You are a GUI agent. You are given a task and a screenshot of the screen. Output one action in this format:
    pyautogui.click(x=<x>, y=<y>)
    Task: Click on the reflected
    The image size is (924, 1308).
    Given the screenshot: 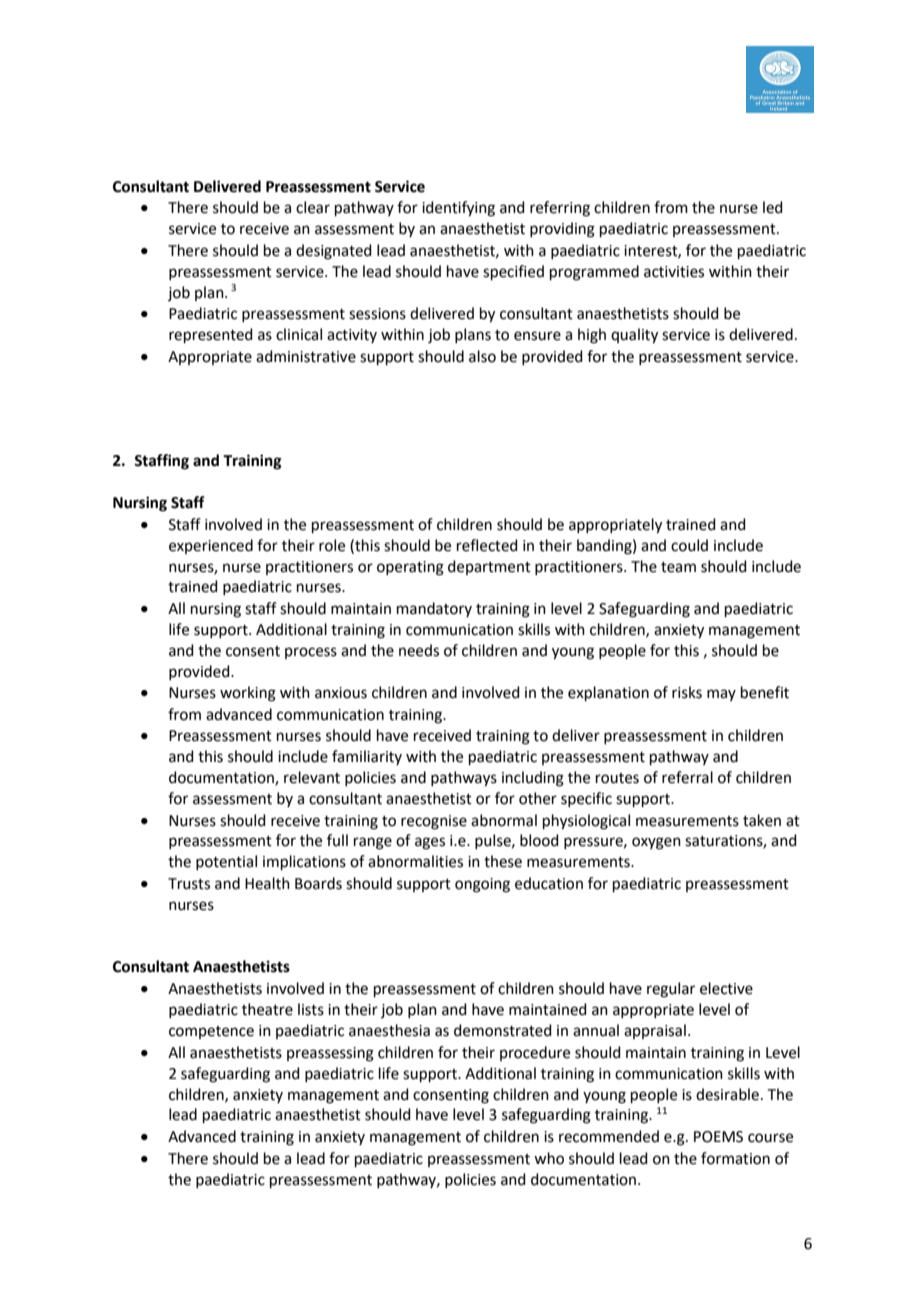 What is the action you would take?
    pyautogui.click(x=487, y=545)
